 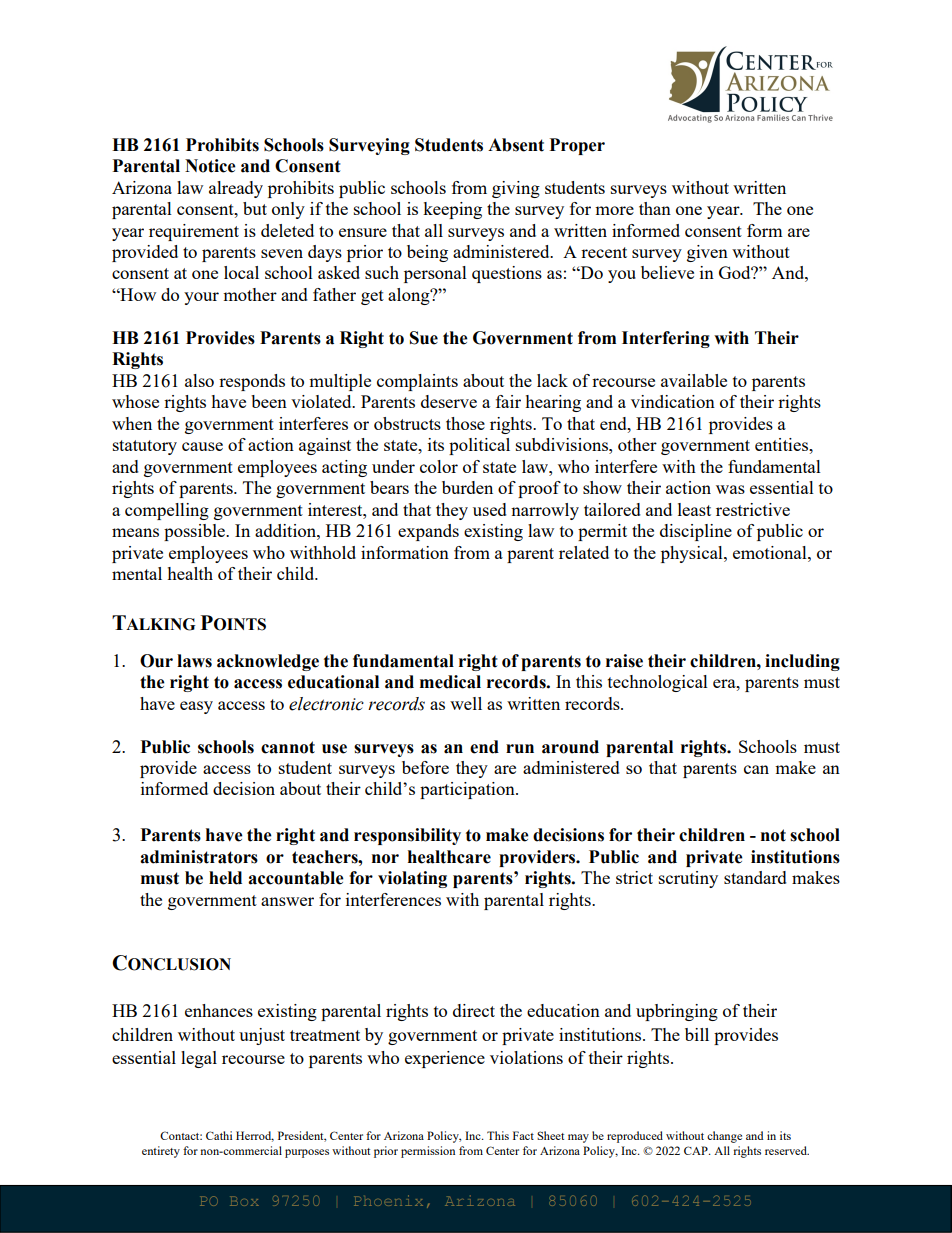 I want to click on used, so click(x=490, y=509).
